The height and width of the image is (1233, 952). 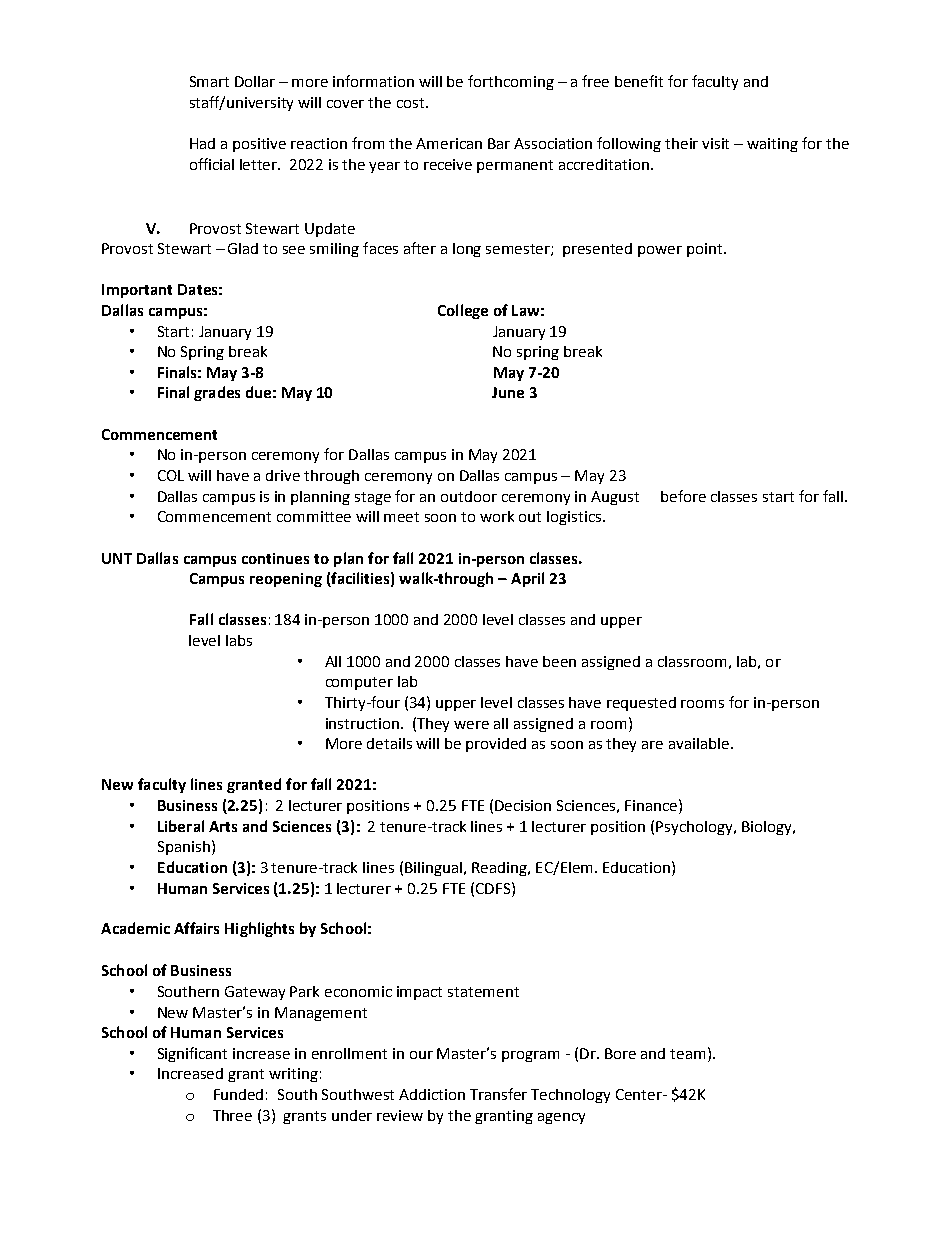 I want to click on Psychology, so click(x=695, y=828).
